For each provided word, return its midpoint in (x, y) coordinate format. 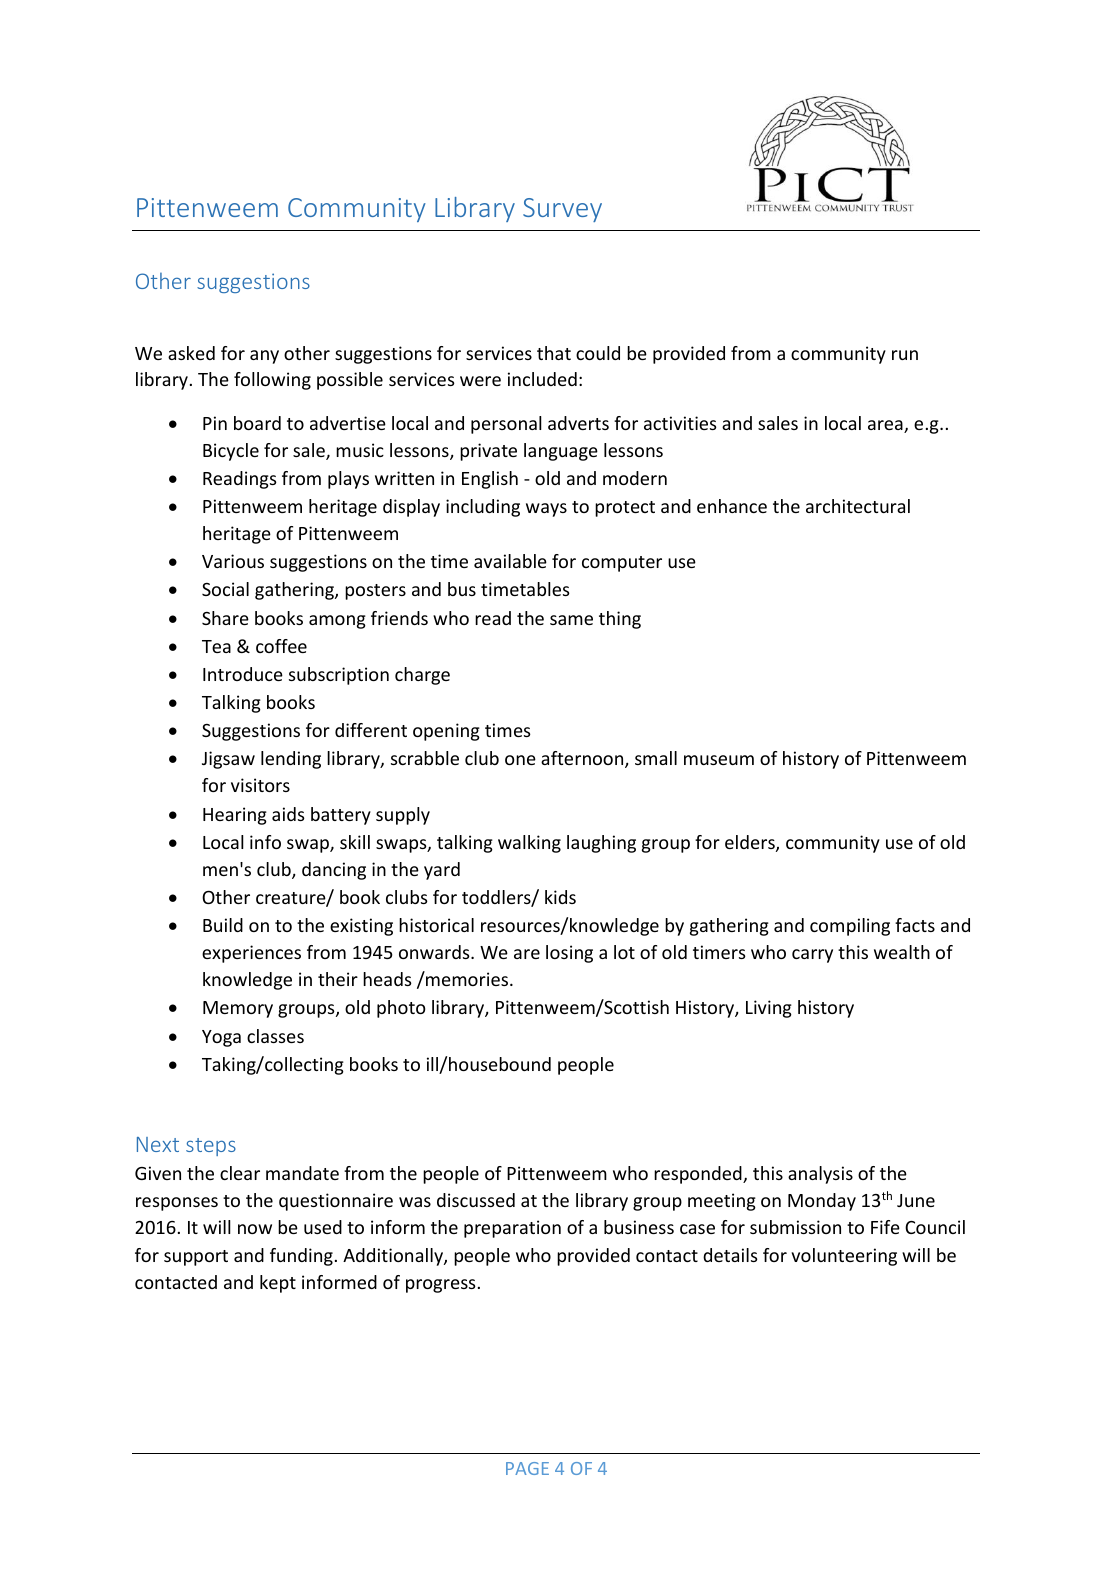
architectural (858, 506)
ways (546, 510)
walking (529, 844)
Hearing (235, 816)
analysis (820, 1175)
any (264, 357)
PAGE (527, 1468)
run (905, 355)
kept (278, 1284)
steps (211, 1147)
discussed (476, 1200)
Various (233, 561)
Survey (562, 210)
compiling (850, 927)
